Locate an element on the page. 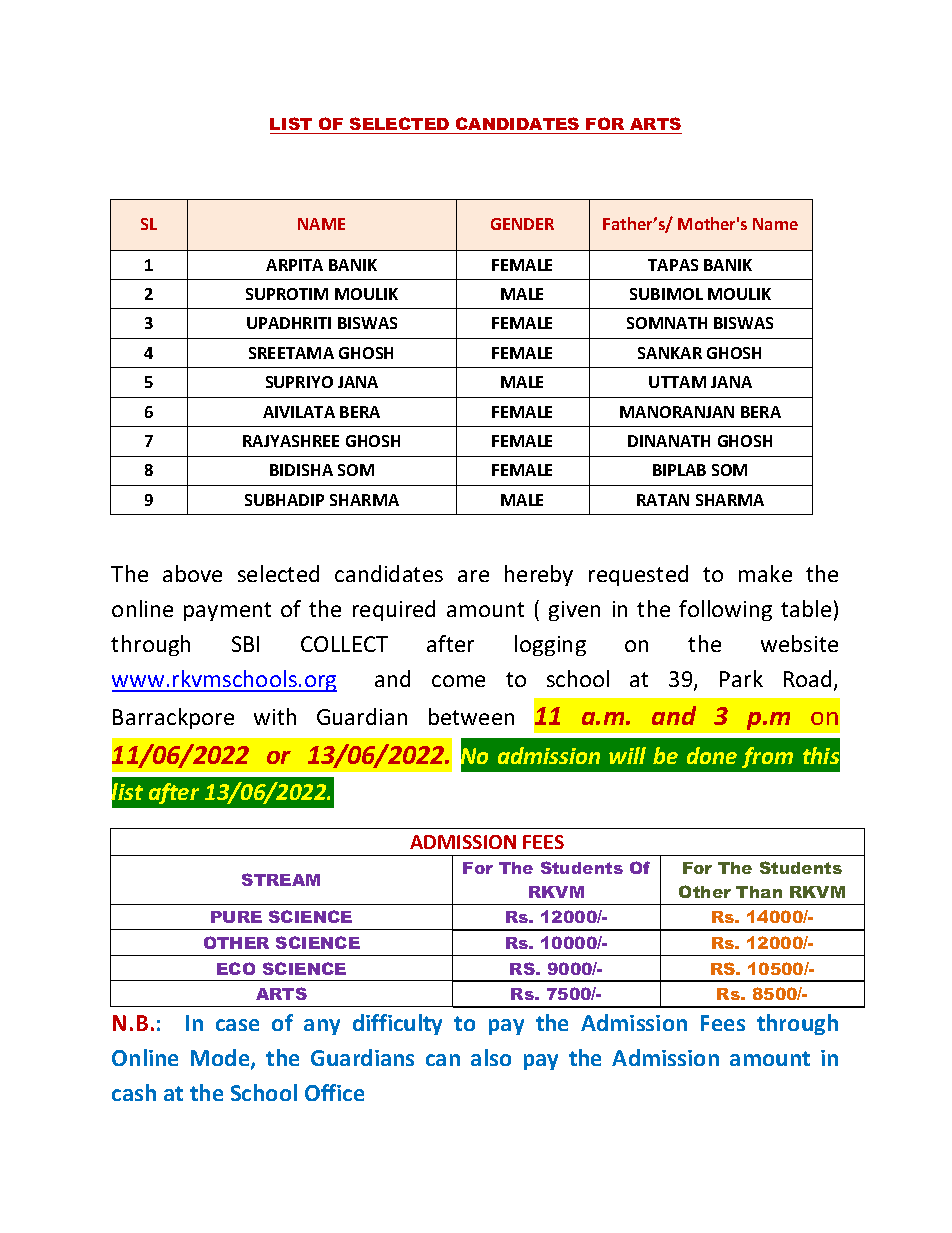  make is located at coordinates (765, 573).
